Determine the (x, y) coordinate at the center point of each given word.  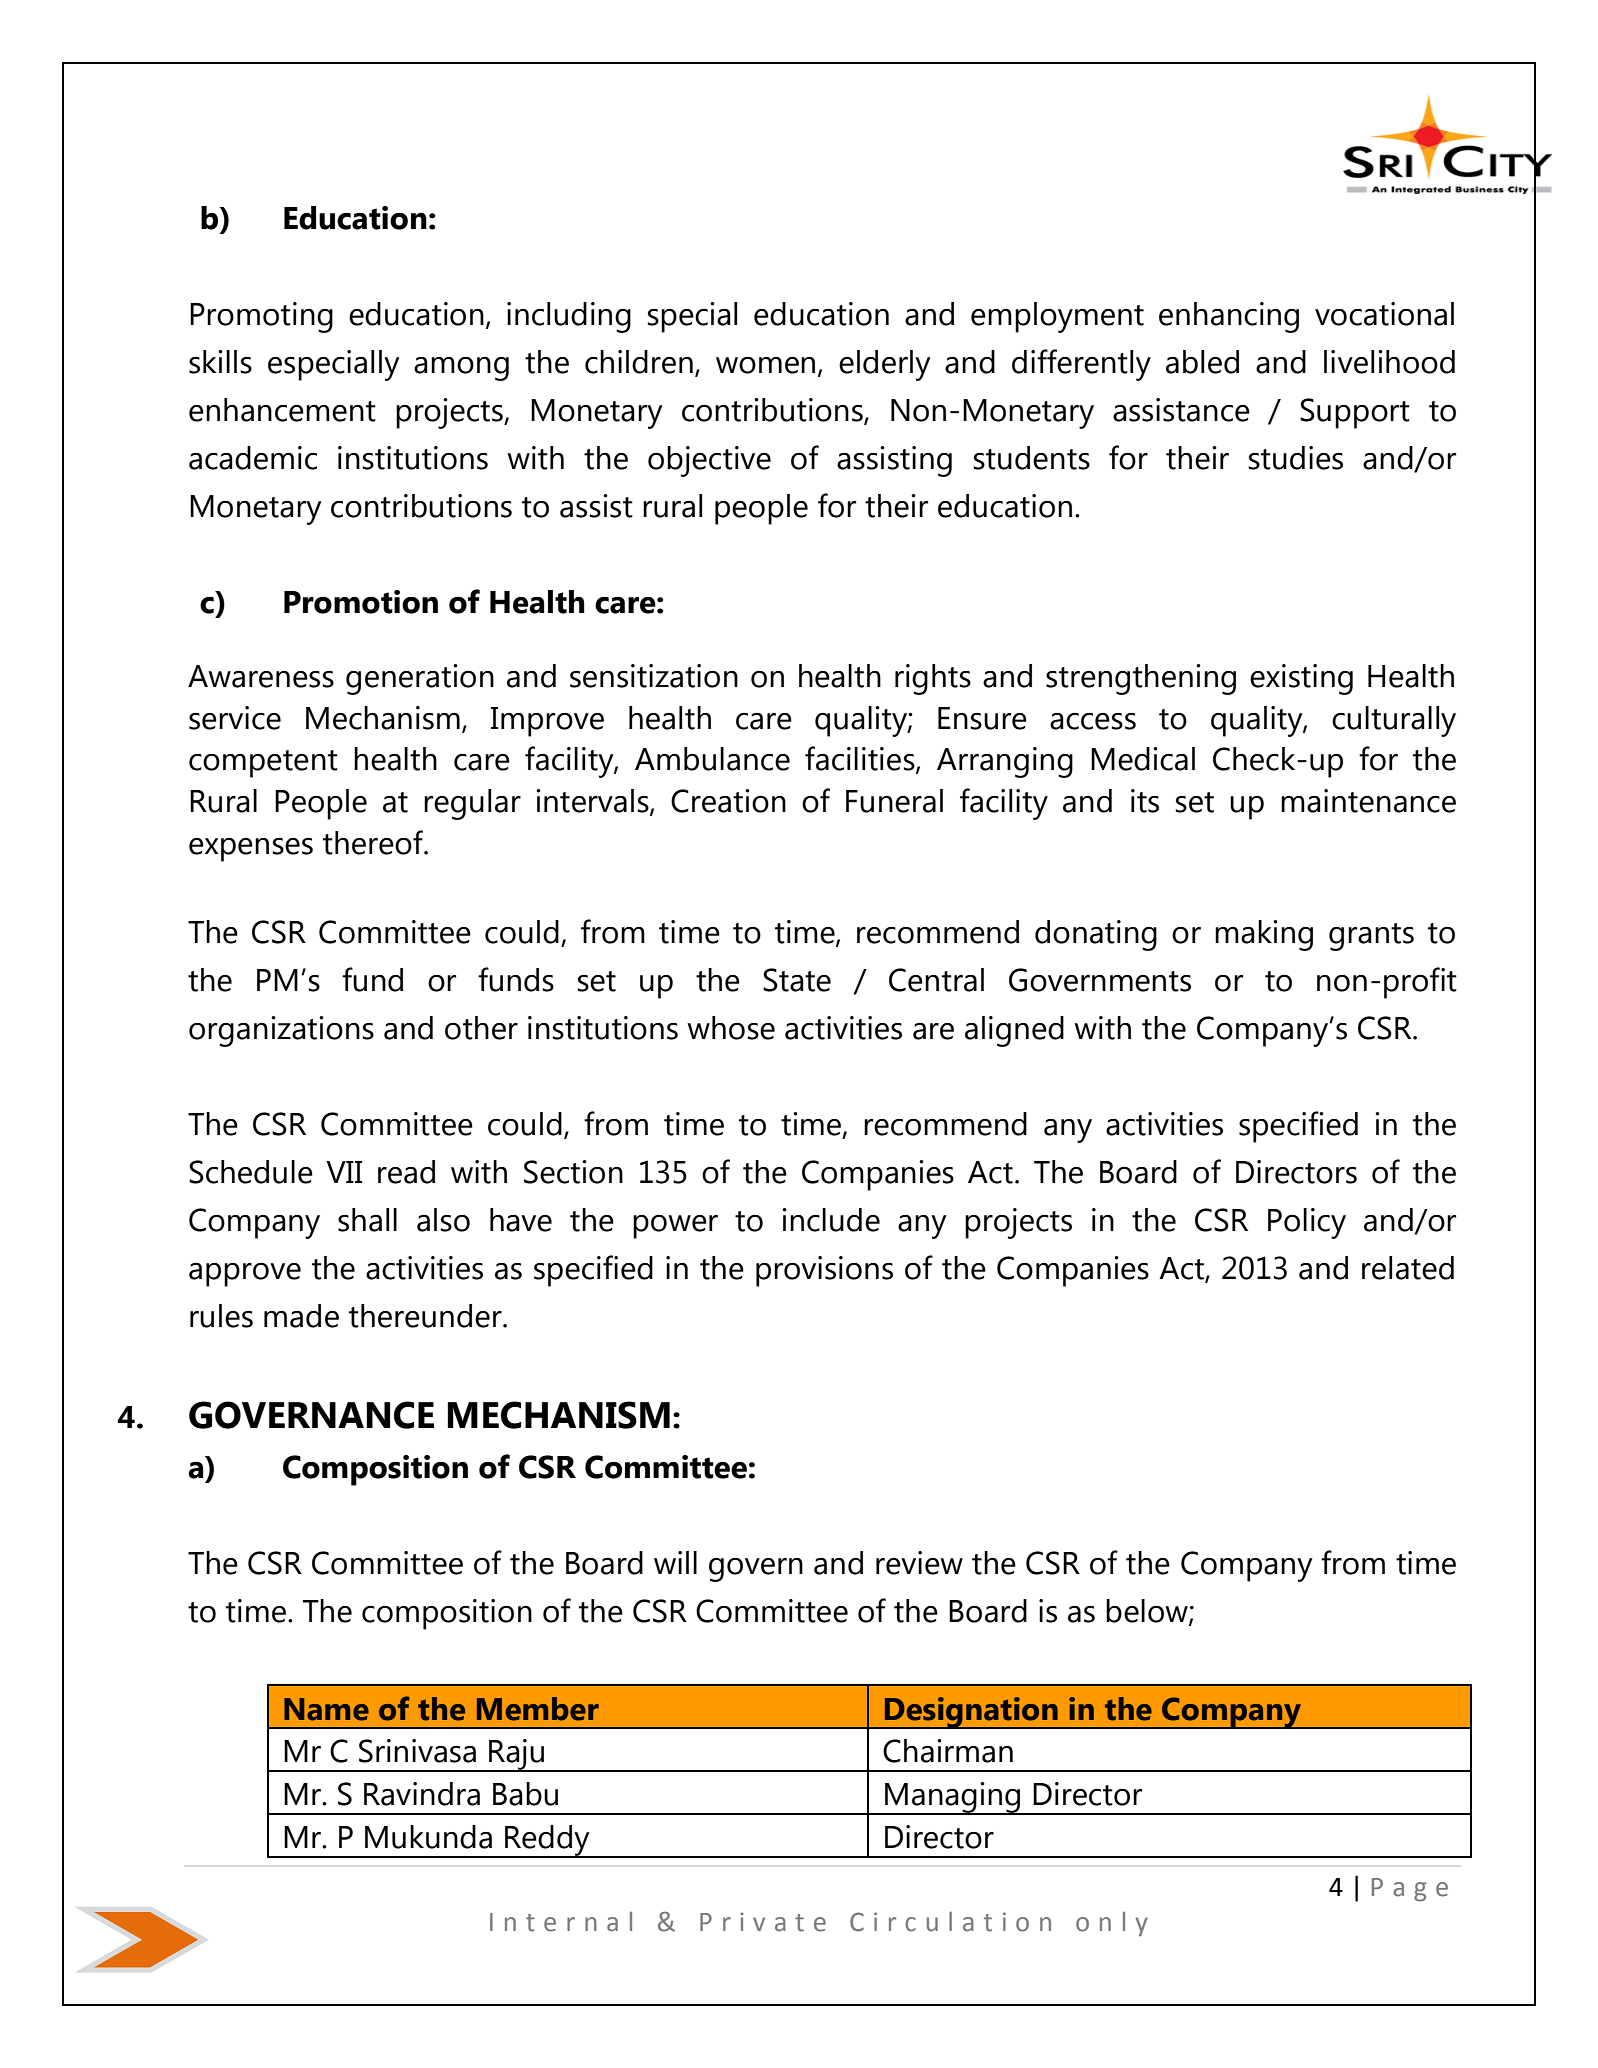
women (765, 365)
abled (1202, 362)
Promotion (361, 602)
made (301, 1316)
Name (326, 1709)
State (797, 980)
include (831, 1220)
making (1264, 935)
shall (367, 1220)
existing (1301, 679)
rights (933, 679)
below (1148, 1612)
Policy (1307, 1223)
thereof (374, 842)
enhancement (282, 410)
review (919, 1563)
